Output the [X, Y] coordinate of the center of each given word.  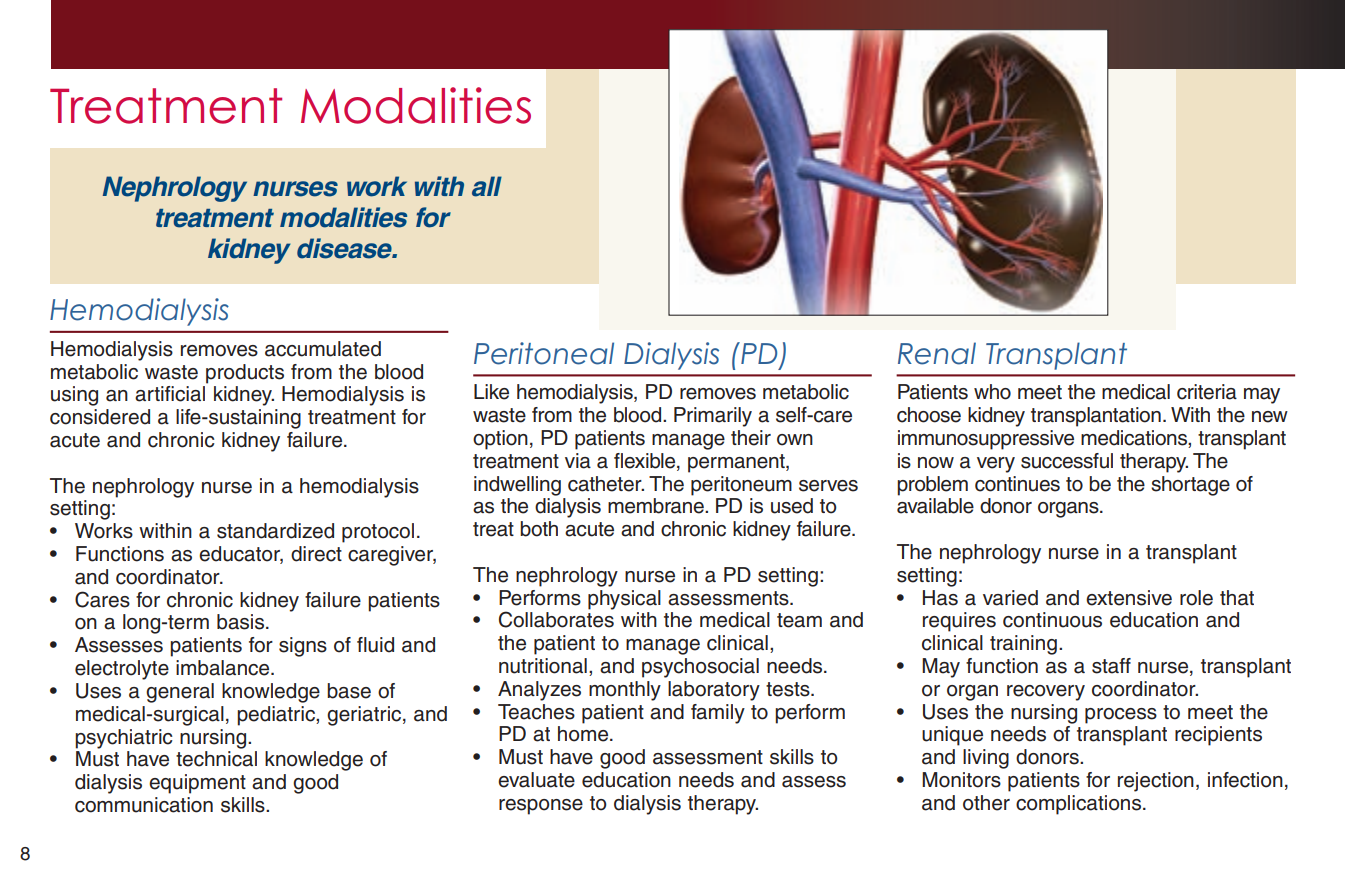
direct [316, 554]
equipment [197, 784]
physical [624, 600]
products [245, 374]
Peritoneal [544, 353]
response [541, 807]
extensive [1129, 598]
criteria [1207, 392]
